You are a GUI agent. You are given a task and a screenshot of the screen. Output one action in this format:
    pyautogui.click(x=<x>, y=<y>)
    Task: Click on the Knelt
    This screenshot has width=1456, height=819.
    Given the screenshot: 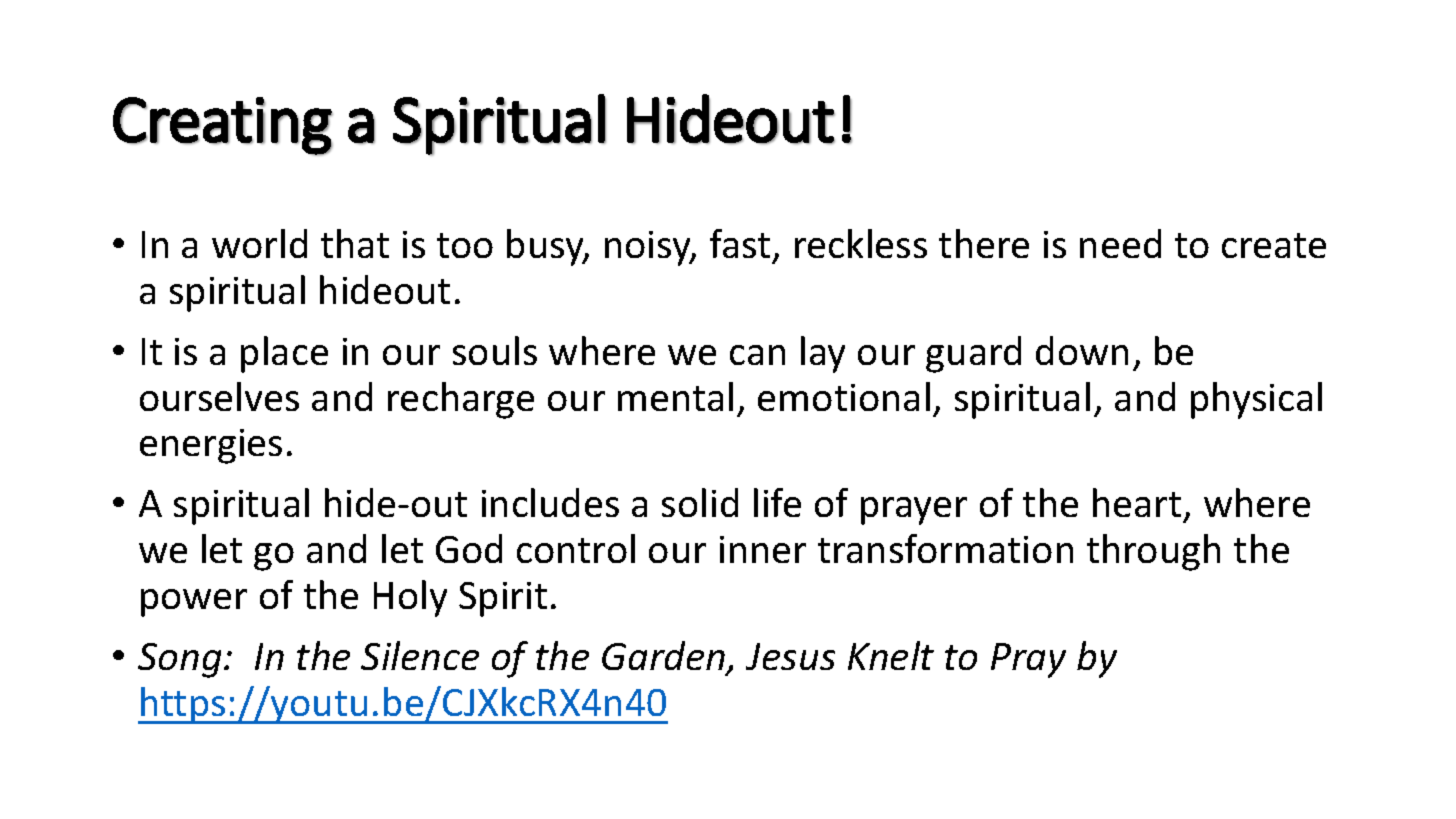 What is the action you would take?
    pyautogui.click(x=891, y=655)
